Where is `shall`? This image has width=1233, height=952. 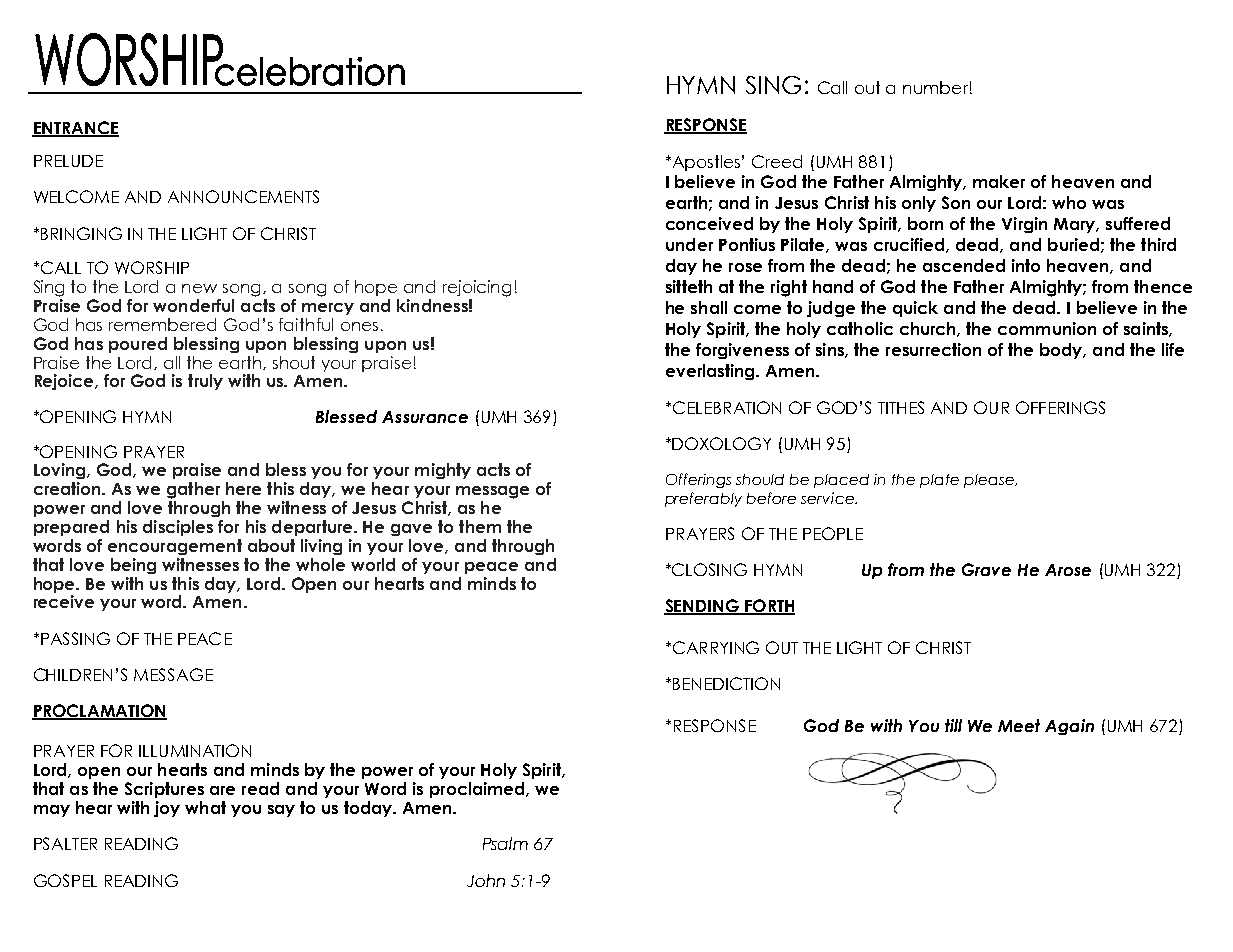 shall is located at coordinates (709, 307).
